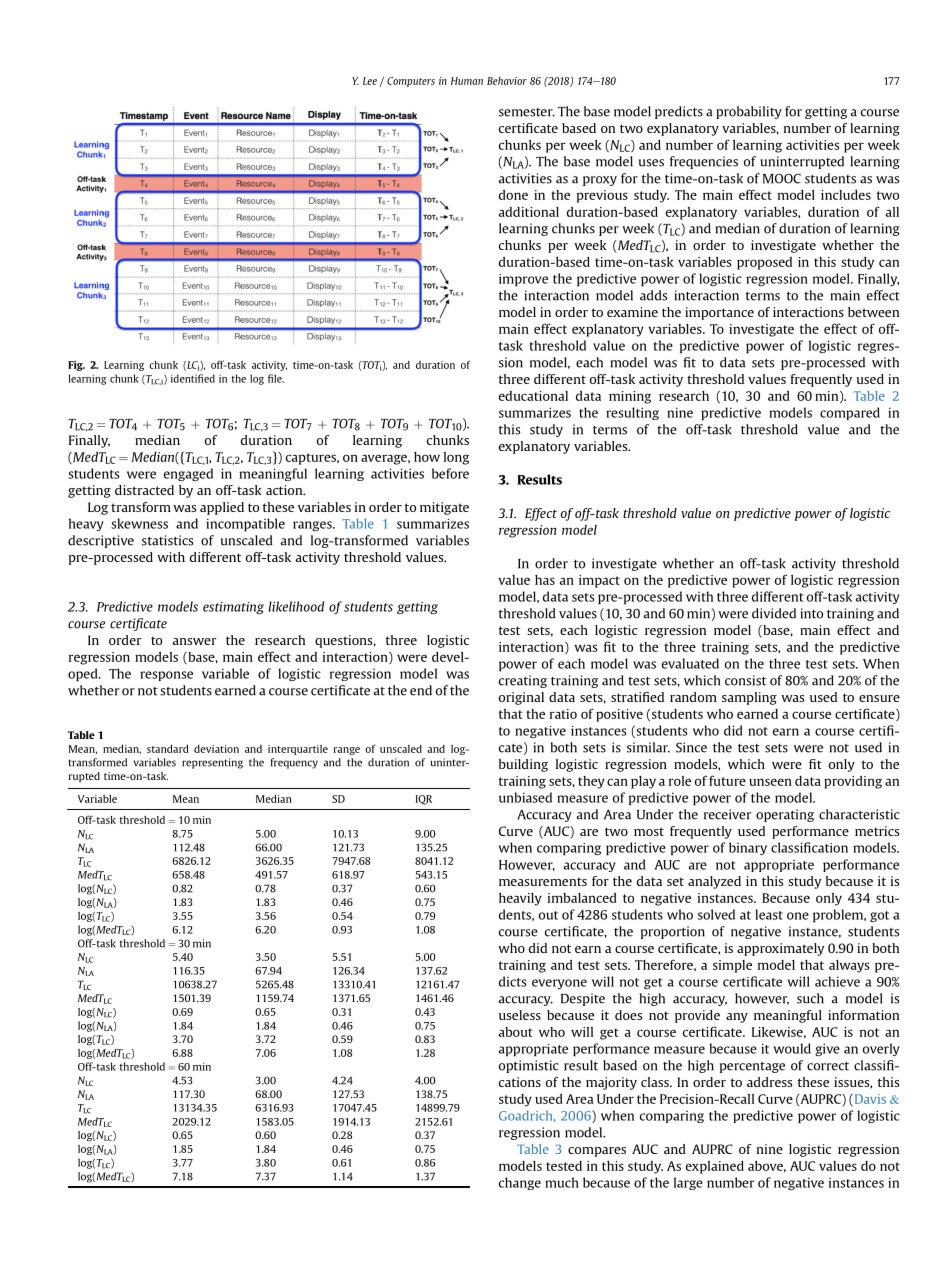 Image resolution: width=952 pixels, height=1270 pixels. What do you see at coordinates (520, 1183) in the screenshot?
I see `change` at bounding box center [520, 1183].
